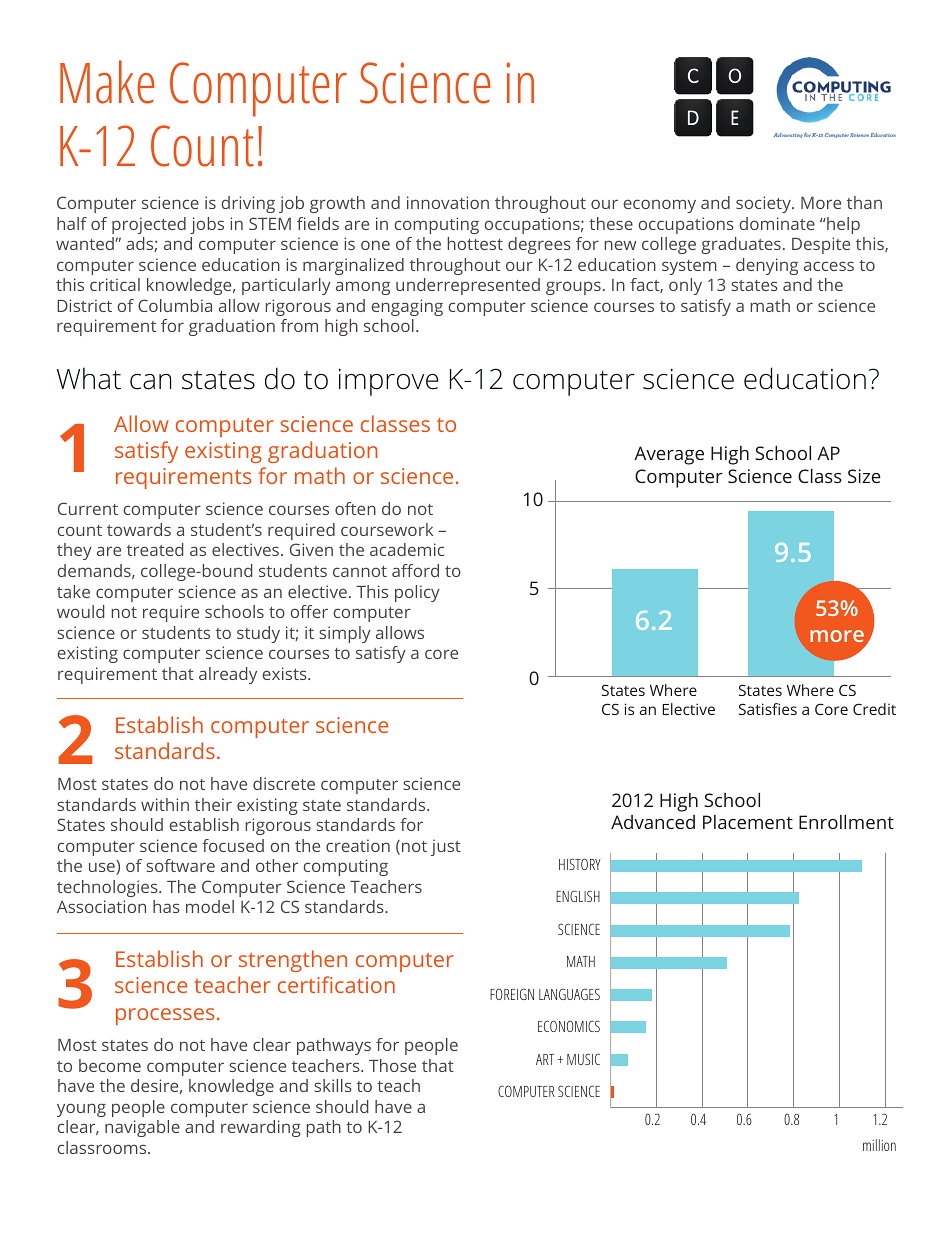 The width and height of the document is (952, 1233). What do you see at coordinates (392, 1065) in the document?
I see `Those` at bounding box center [392, 1065].
